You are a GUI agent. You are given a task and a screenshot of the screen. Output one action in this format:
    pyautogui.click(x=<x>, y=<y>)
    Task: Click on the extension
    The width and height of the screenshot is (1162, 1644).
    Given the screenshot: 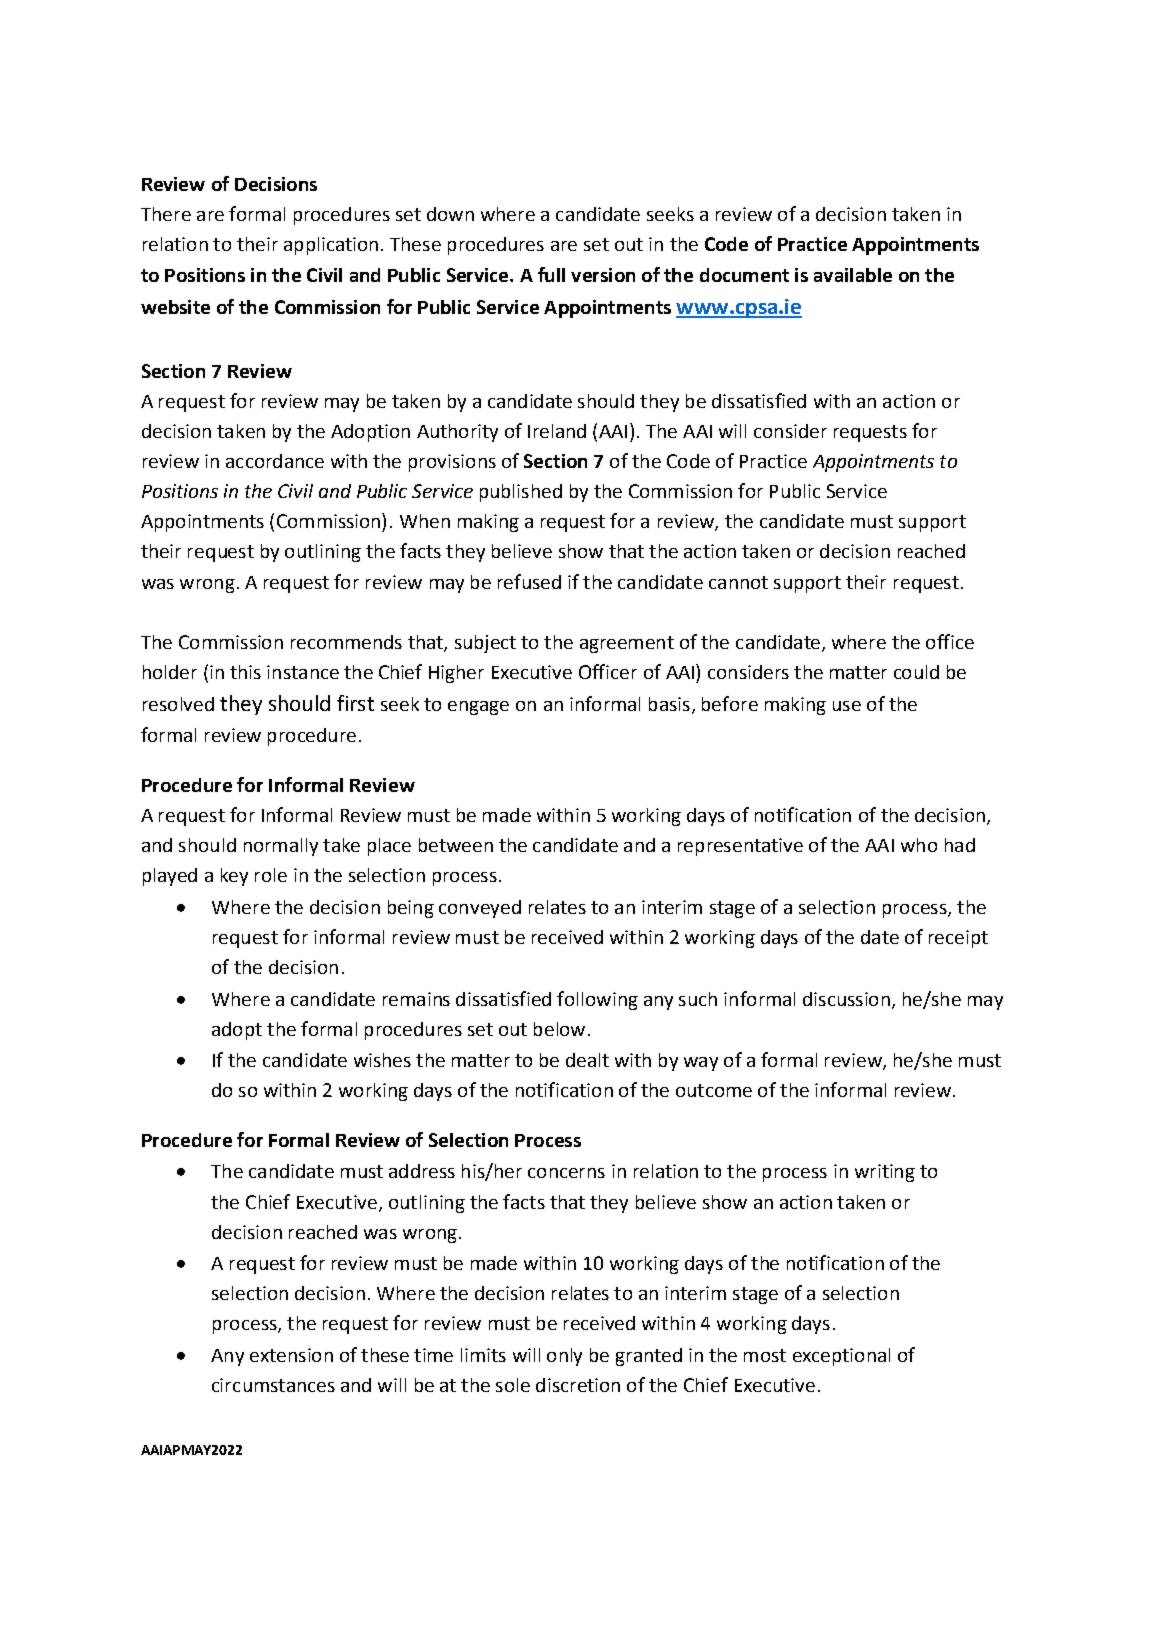 What is the action you would take?
    pyautogui.click(x=291, y=1355)
